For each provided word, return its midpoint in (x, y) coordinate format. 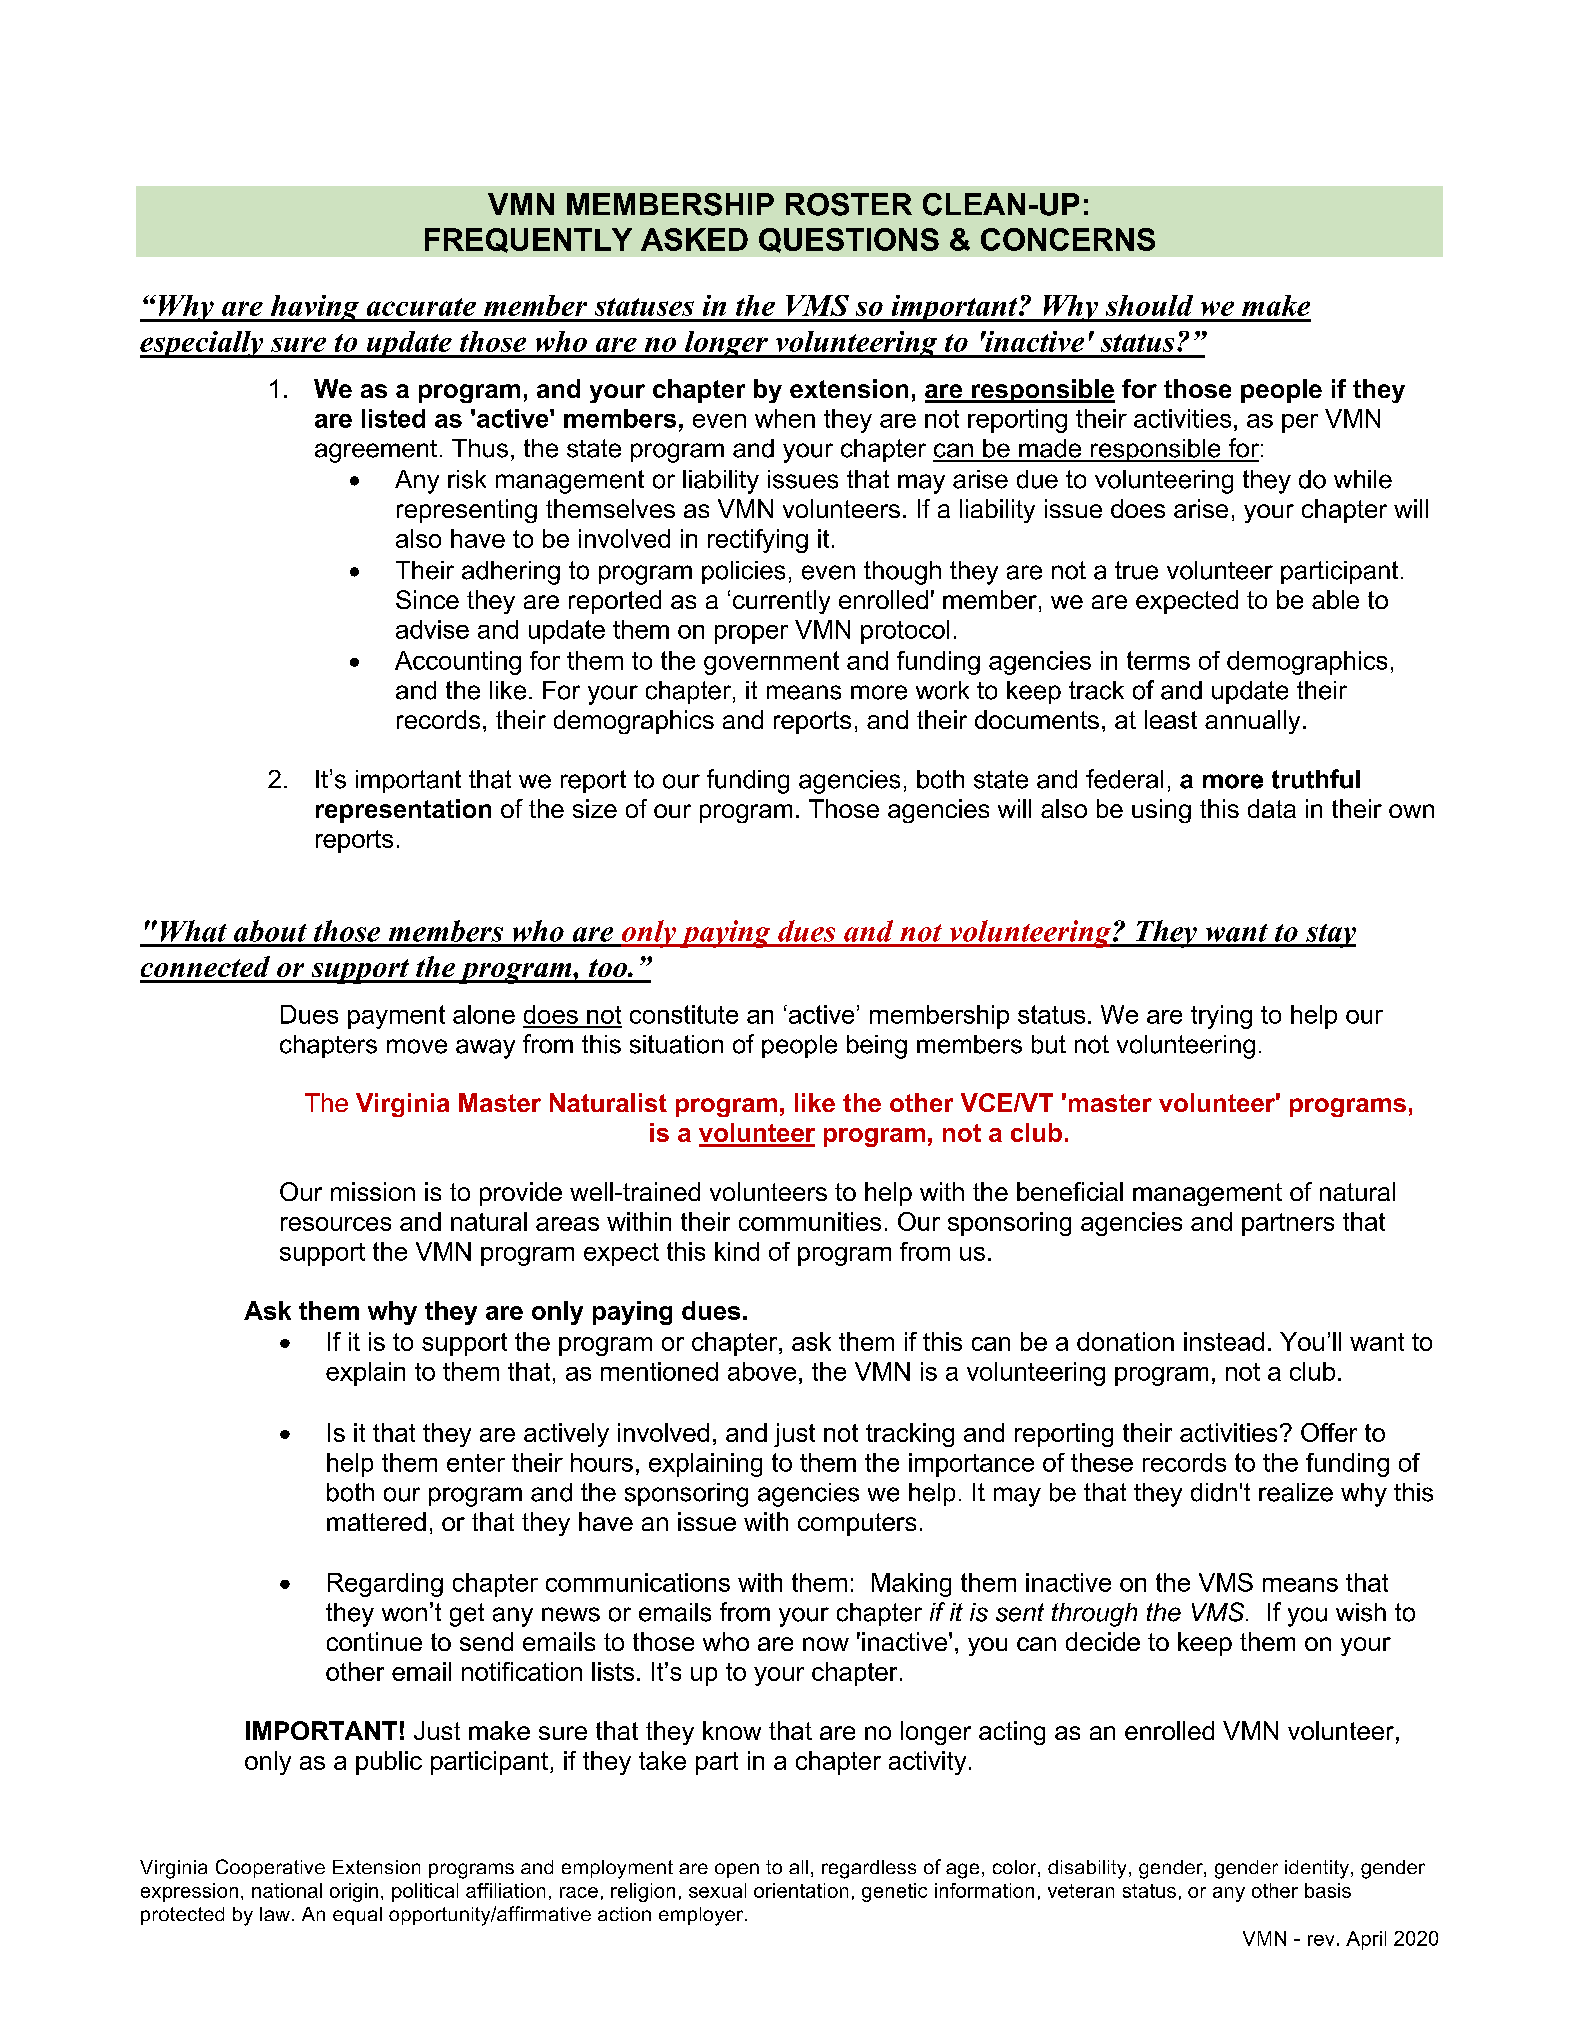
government (771, 663)
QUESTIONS (849, 240)
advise (432, 629)
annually (1252, 722)
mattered (376, 1521)
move (417, 1046)
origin (354, 1892)
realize (1296, 1492)
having (314, 308)
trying (1221, 1017)
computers (857, 1524)
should (1149, 305)
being (877, 1047)
